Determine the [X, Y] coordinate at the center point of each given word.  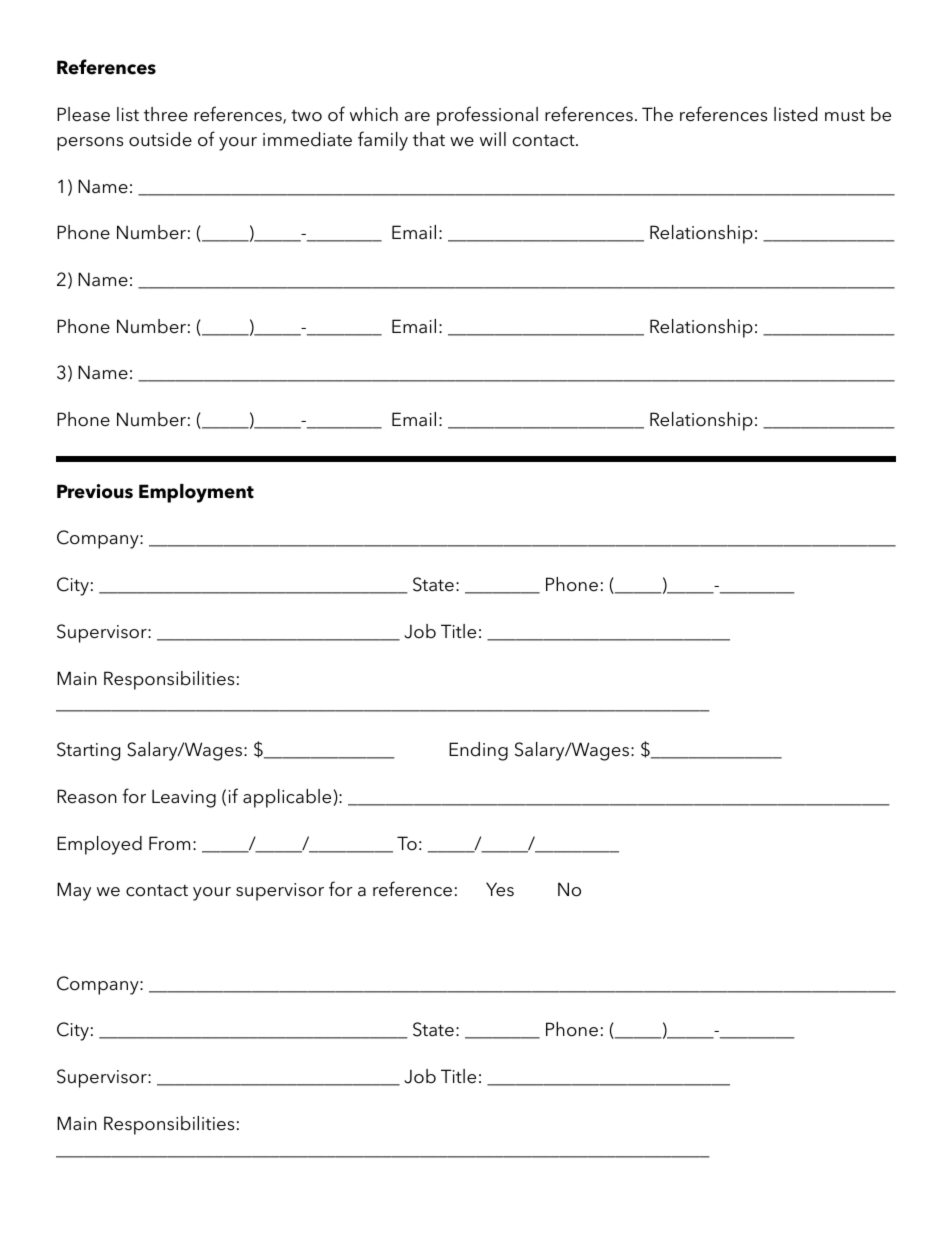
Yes [500, 889]
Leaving [184, 798]
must [845, 115]
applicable [287, 798]
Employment [196, 493]
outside [160, 139]
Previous [95, 491]
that [429, 139]
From [169, 843]
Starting [88, 751]
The [657, 114]
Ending [478, 751]
